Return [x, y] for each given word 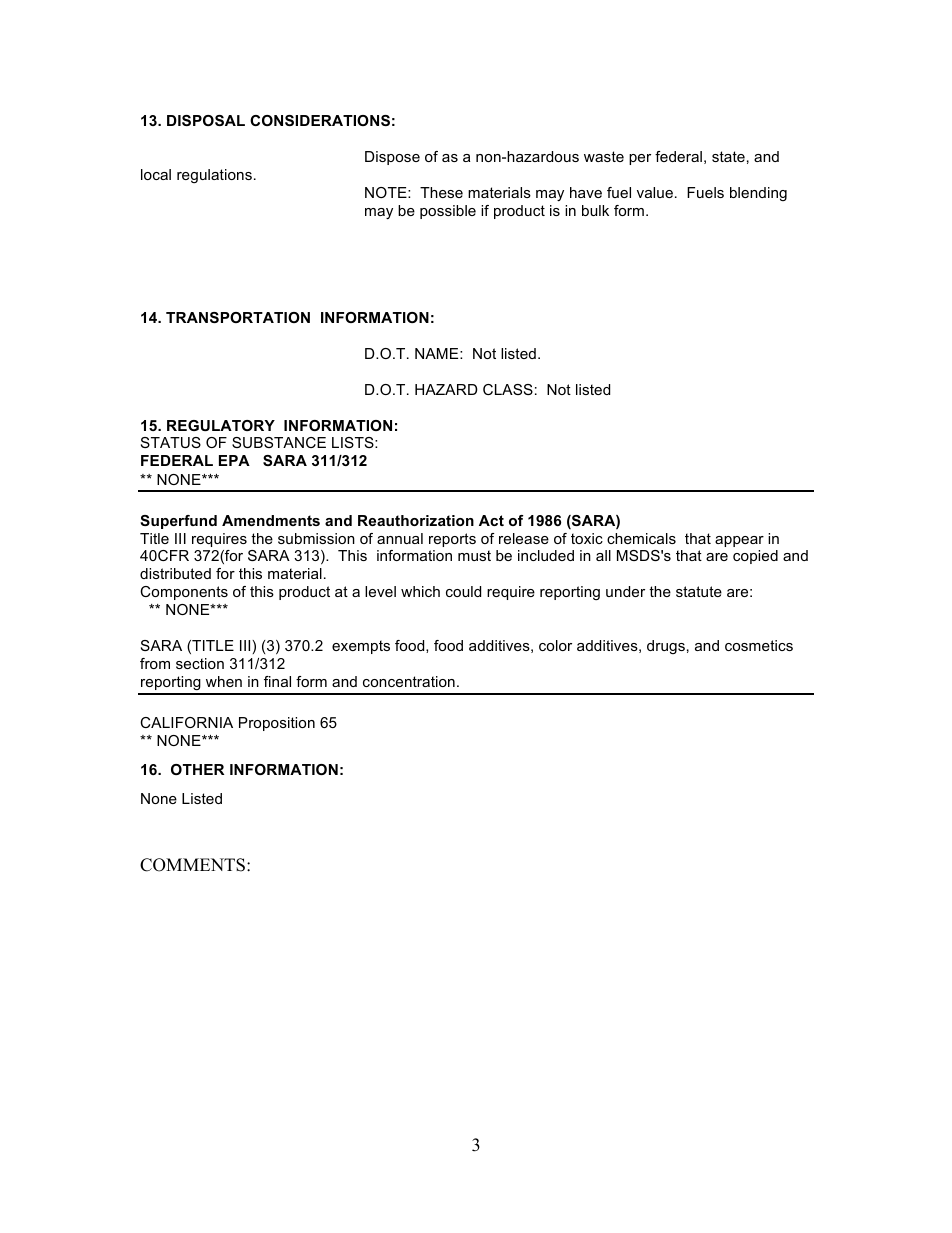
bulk [595, 210]
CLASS [508, 389]
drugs [666, 647]
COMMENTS [192, 865]
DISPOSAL [206, 120]
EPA [234, 460]
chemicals [641, 538]
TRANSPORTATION [238, 317]
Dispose [392, 158]
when [224, 681]
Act [491, 520]
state [728, 156]
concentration [409, 681]
